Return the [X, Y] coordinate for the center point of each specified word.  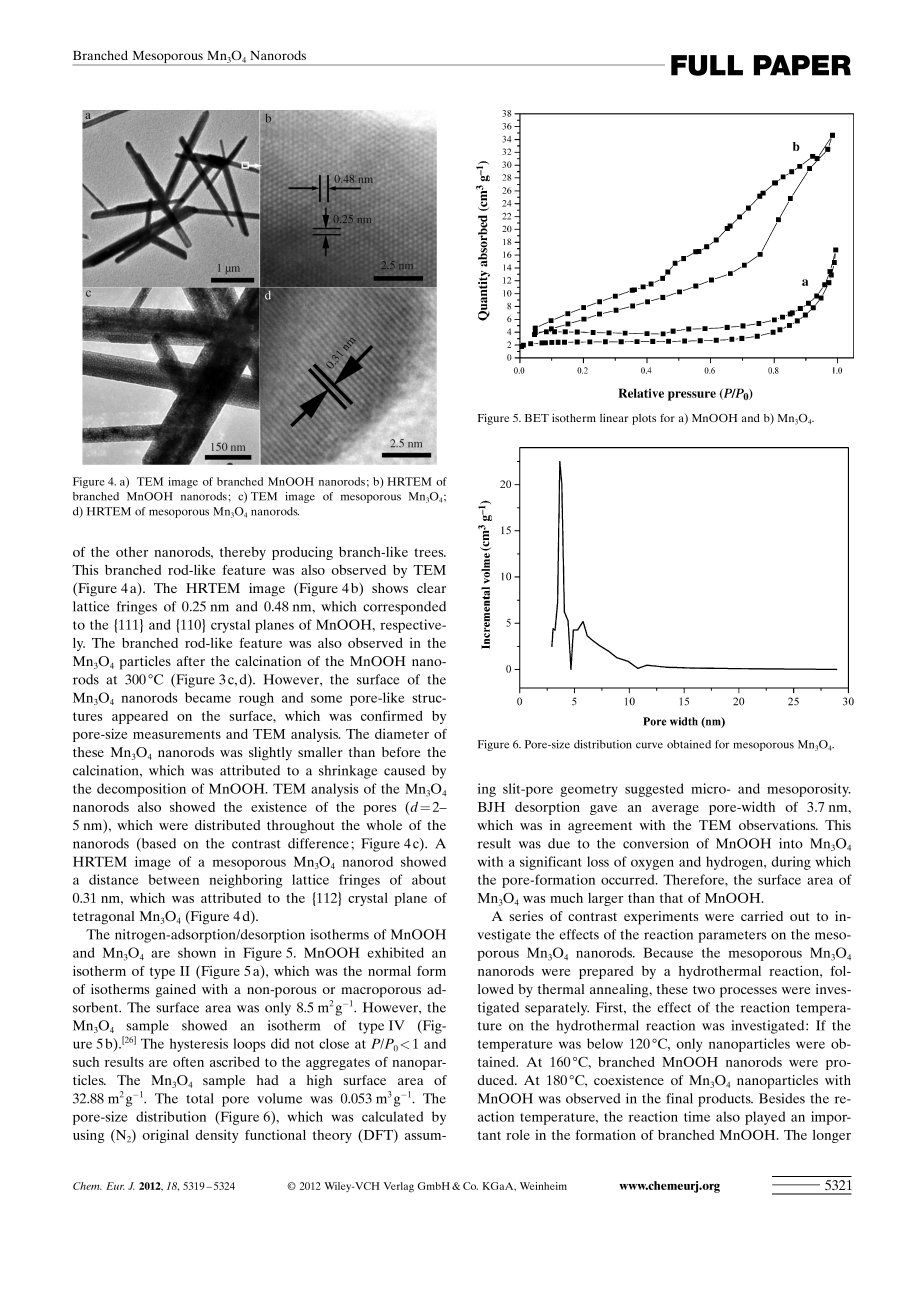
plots [644, 419]
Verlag [399, 1187]
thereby [243, 553]
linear [614, 418]
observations [778, 825]
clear [431, 588]
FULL [707, 65]
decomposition [141, 790]
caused [404, 770]
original [165, 1136]
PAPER [802, 65]
